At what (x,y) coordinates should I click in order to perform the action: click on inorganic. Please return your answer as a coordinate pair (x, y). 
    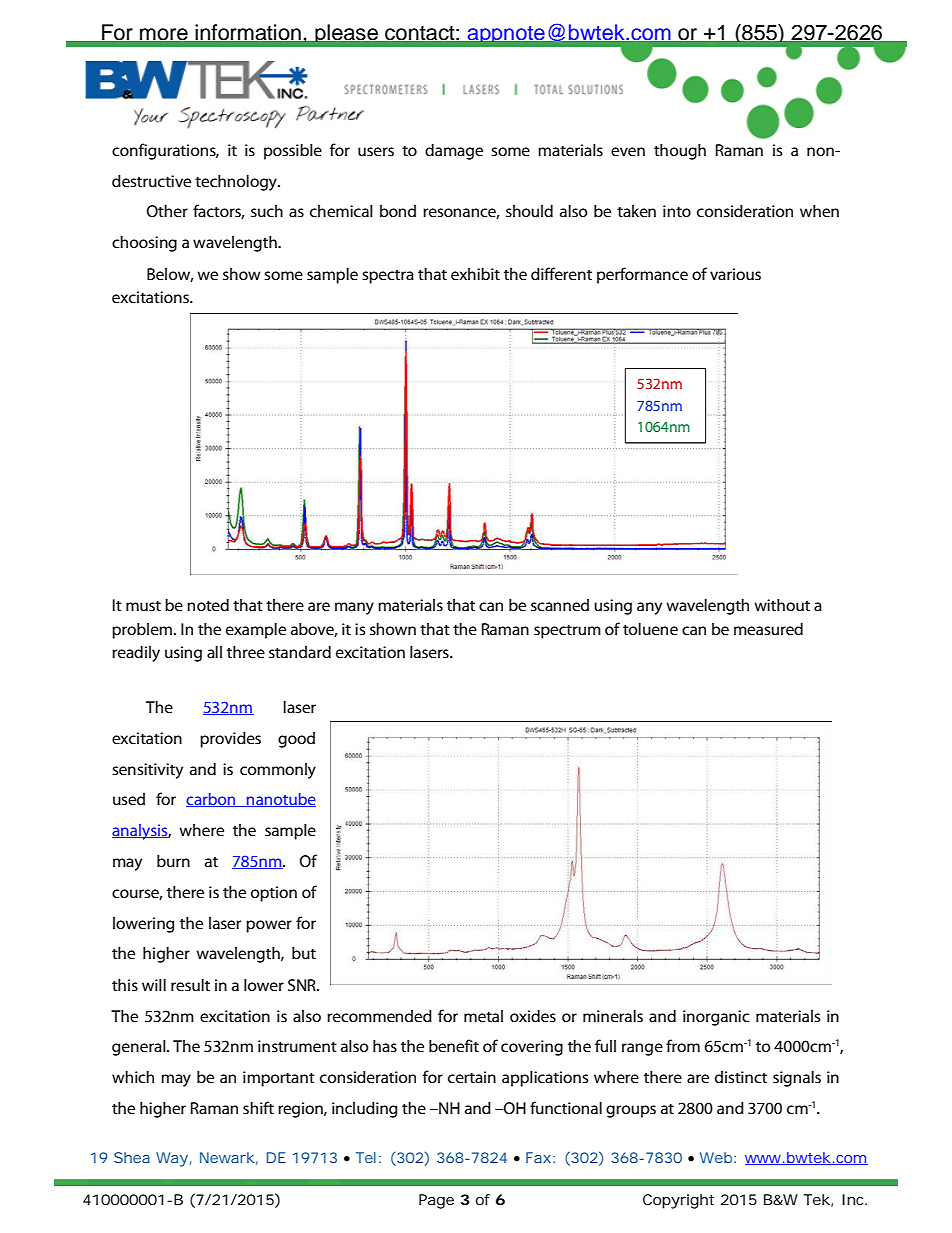
    Looking at the image, I should click on (716, 1018).
